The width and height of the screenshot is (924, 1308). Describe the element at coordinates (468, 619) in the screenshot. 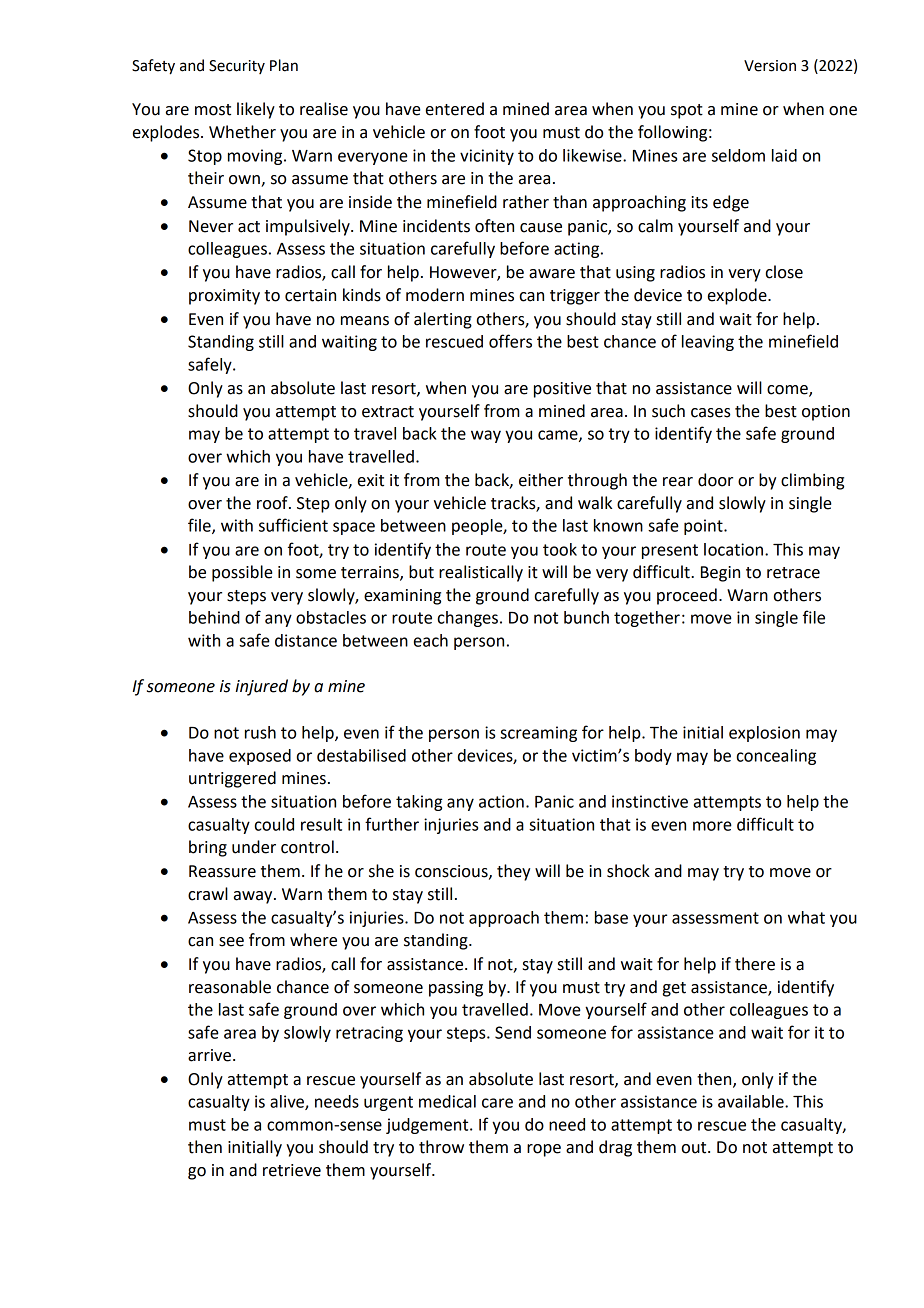

I see `changes` at that location.
